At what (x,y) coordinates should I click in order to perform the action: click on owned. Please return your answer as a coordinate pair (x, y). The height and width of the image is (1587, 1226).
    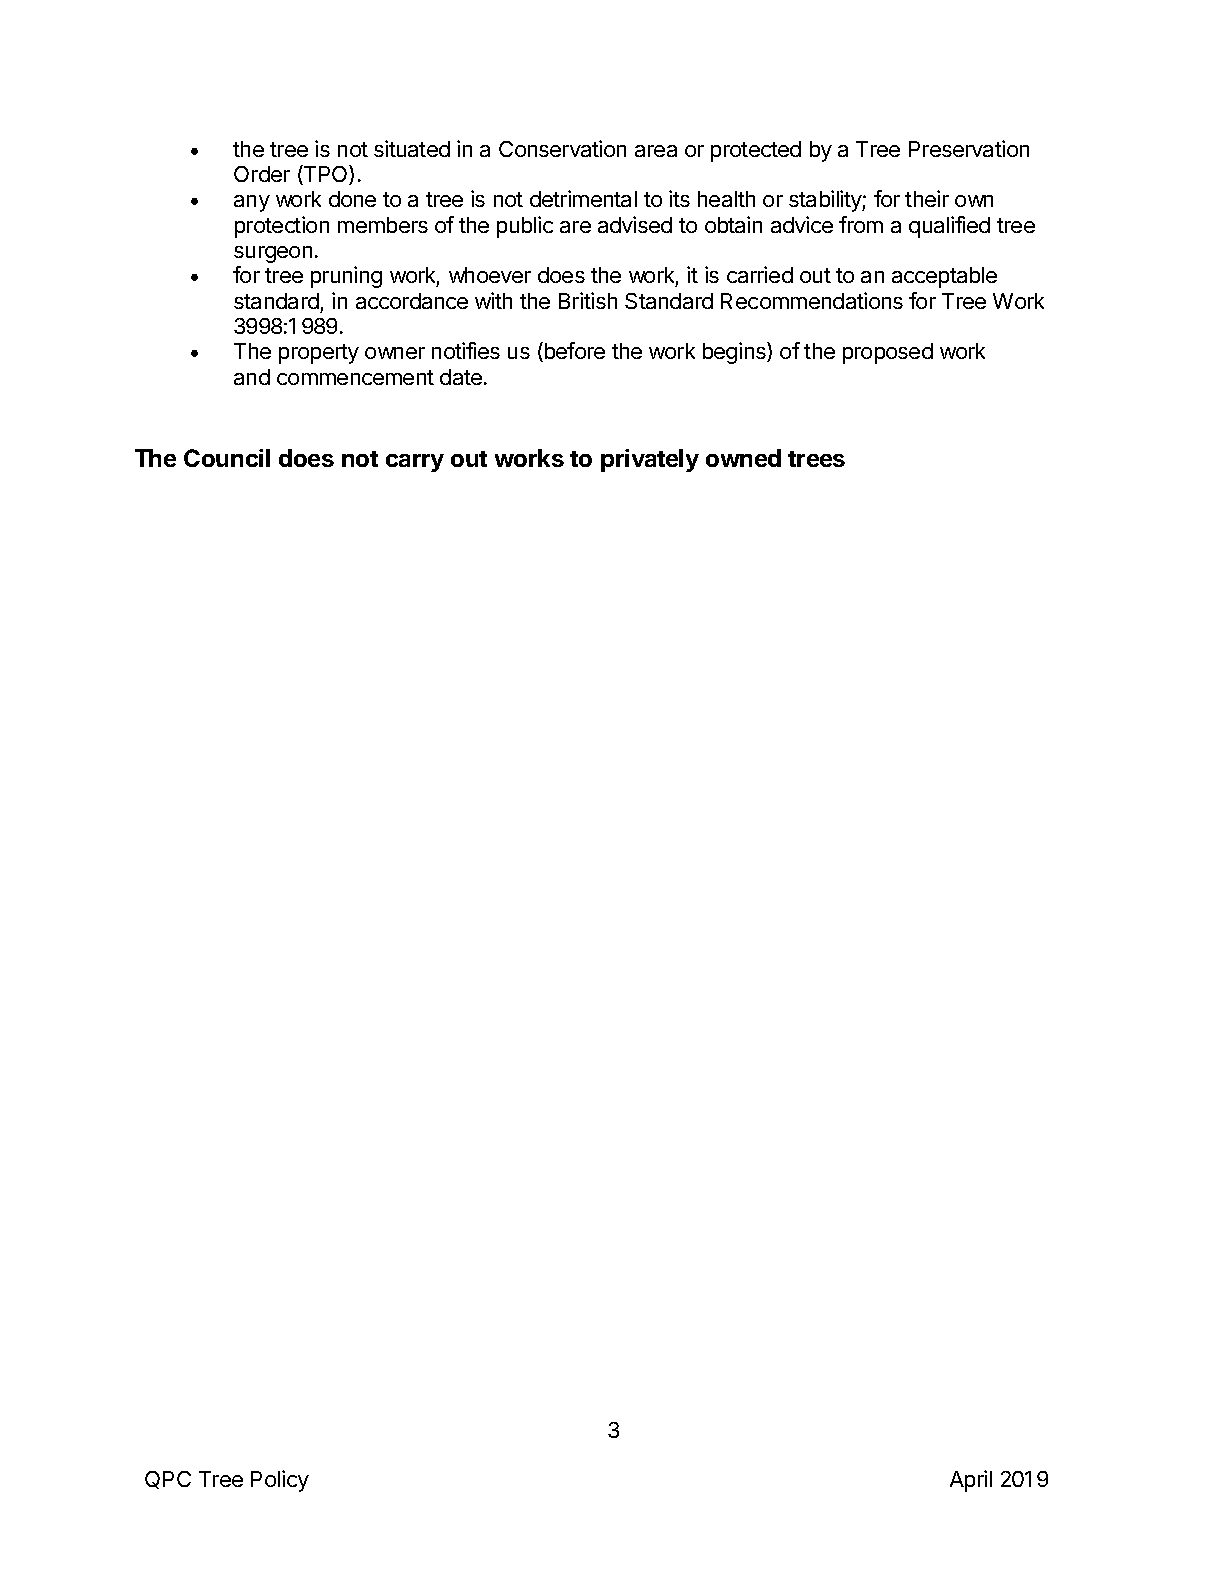
    Looking at the image, I should click on (743, 458).
